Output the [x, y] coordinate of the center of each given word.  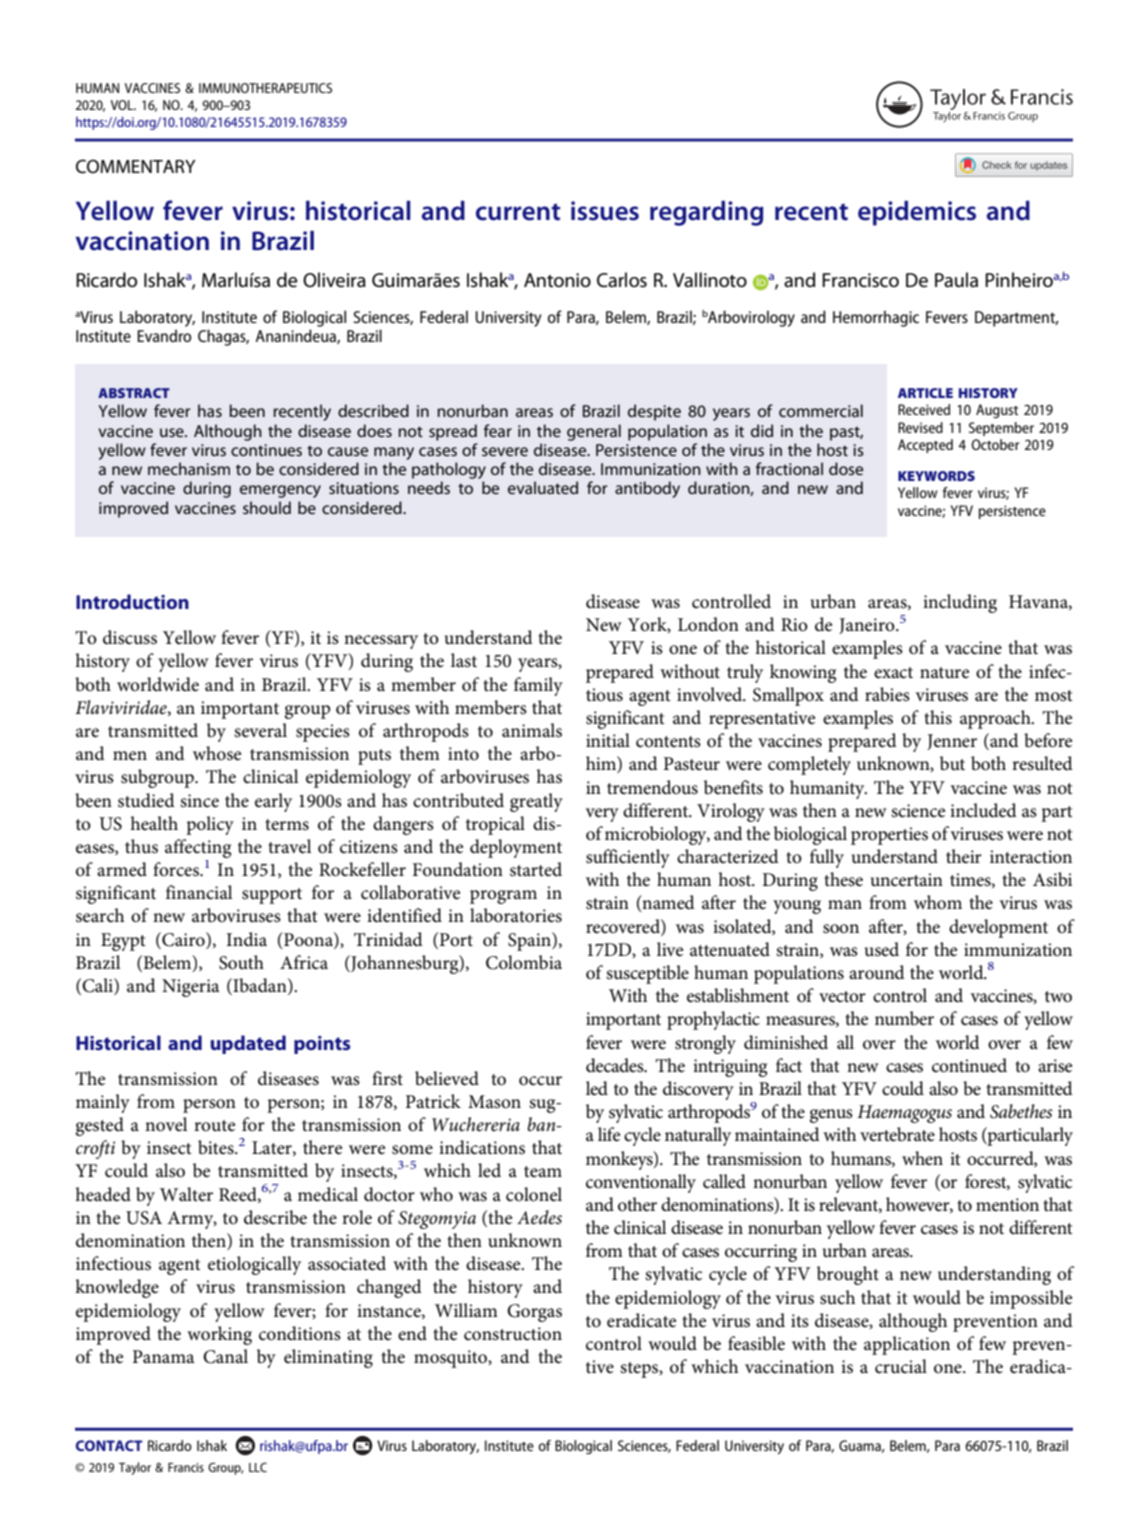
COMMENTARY [136, 166]
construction [513, 1334]
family [538, 686]
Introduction [132, 601]
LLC [258, 1467]
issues [605, 211]
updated [248, 1044]
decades [616, 1065]
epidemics [917, 213]
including [960, 603]
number [904, 1018]
